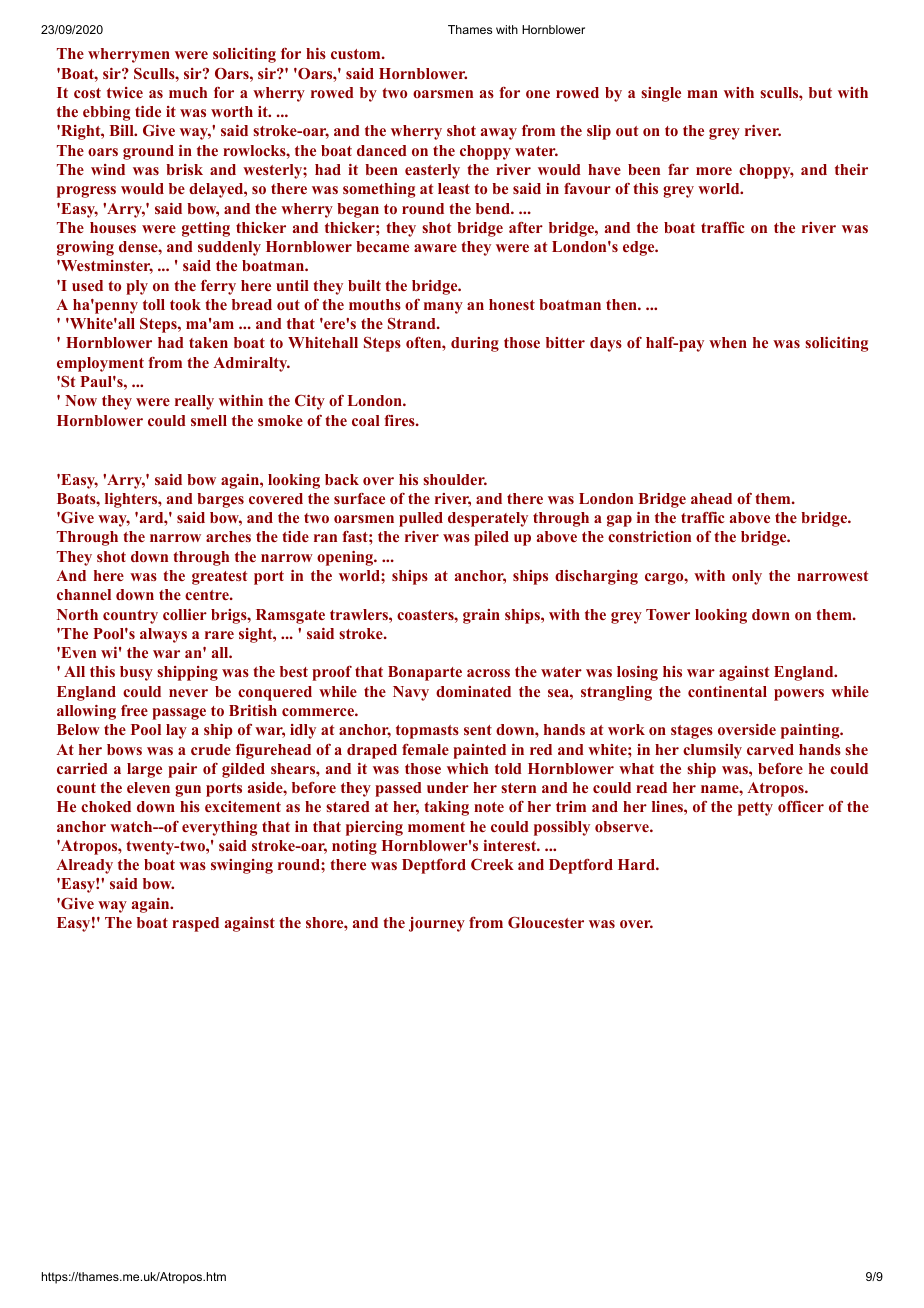 This screenshot has width=924, height=1308. I want to click on during, so click(475, 344).
